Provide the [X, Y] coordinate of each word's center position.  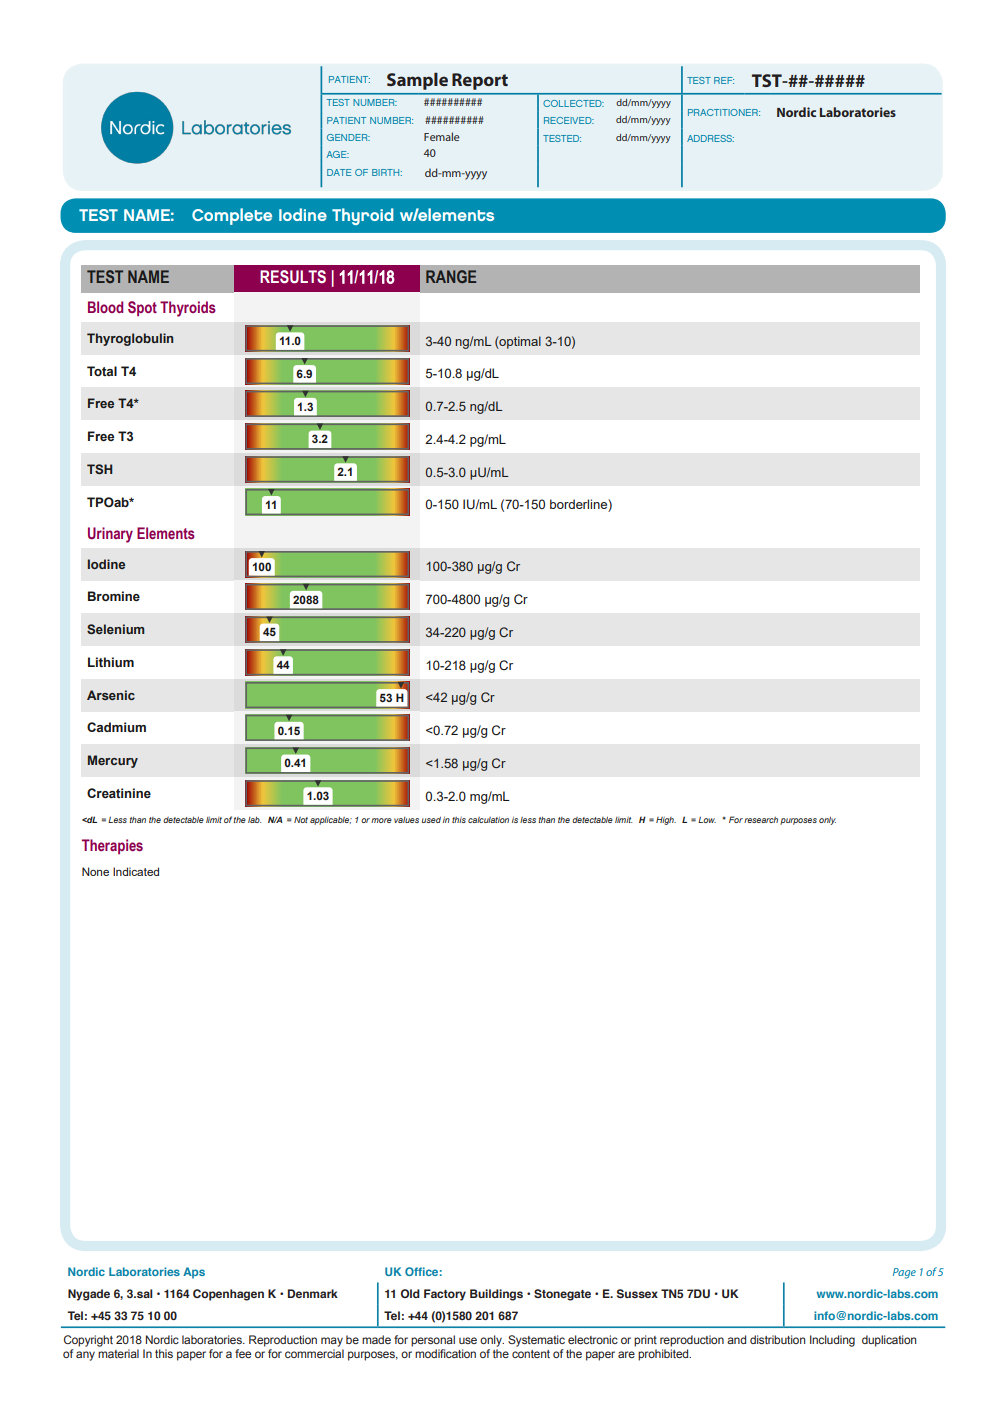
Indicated [136, 871]
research [761, 820]
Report [480, 81]
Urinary [110, 535]
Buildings [496, 1295]
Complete [232, 216]
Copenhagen [228, 1295]
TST [768, 80]
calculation [488, 820]
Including [832, 1341]
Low [707, 820]
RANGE [451, 276]
